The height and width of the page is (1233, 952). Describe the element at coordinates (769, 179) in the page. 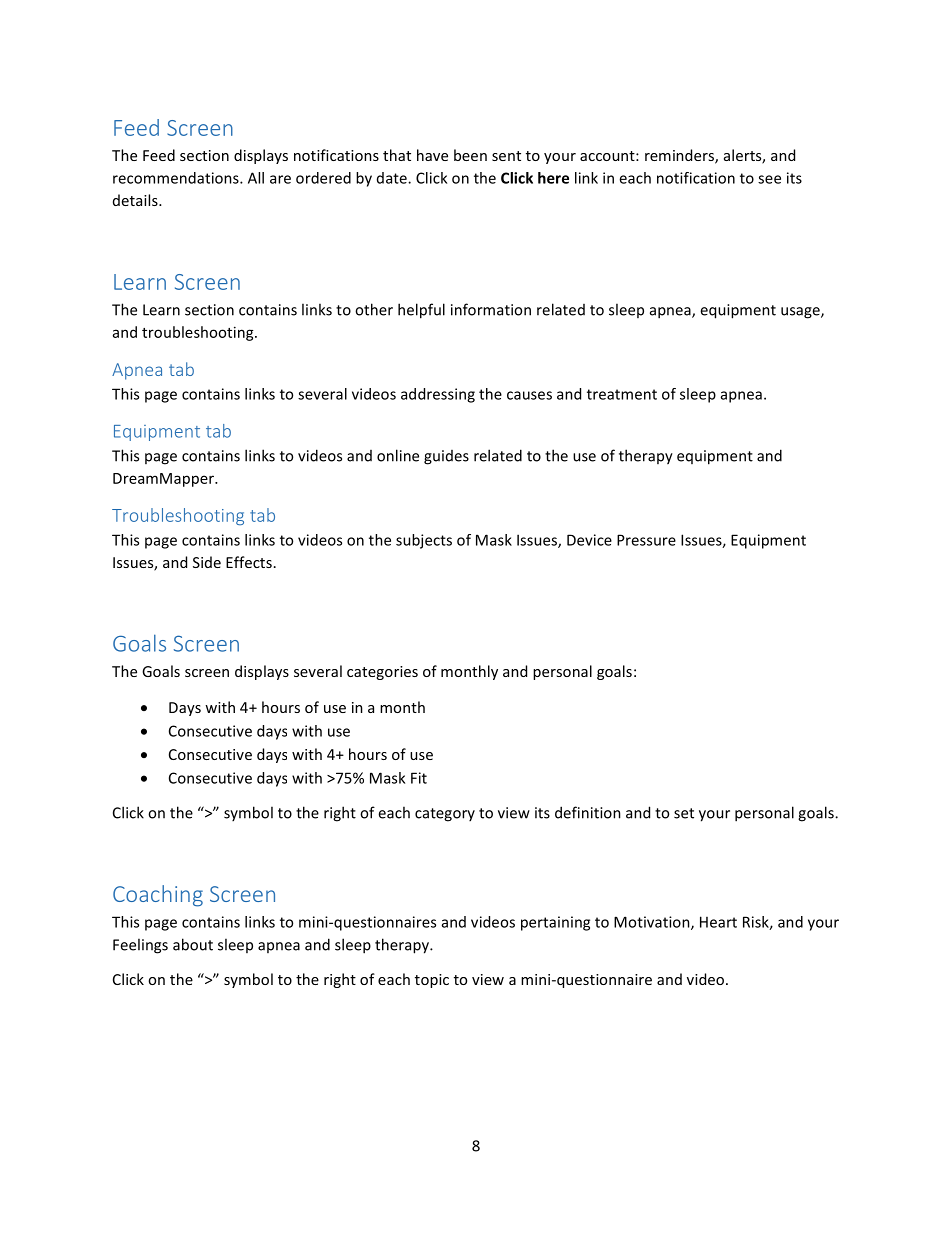

I see `see` at that location.
